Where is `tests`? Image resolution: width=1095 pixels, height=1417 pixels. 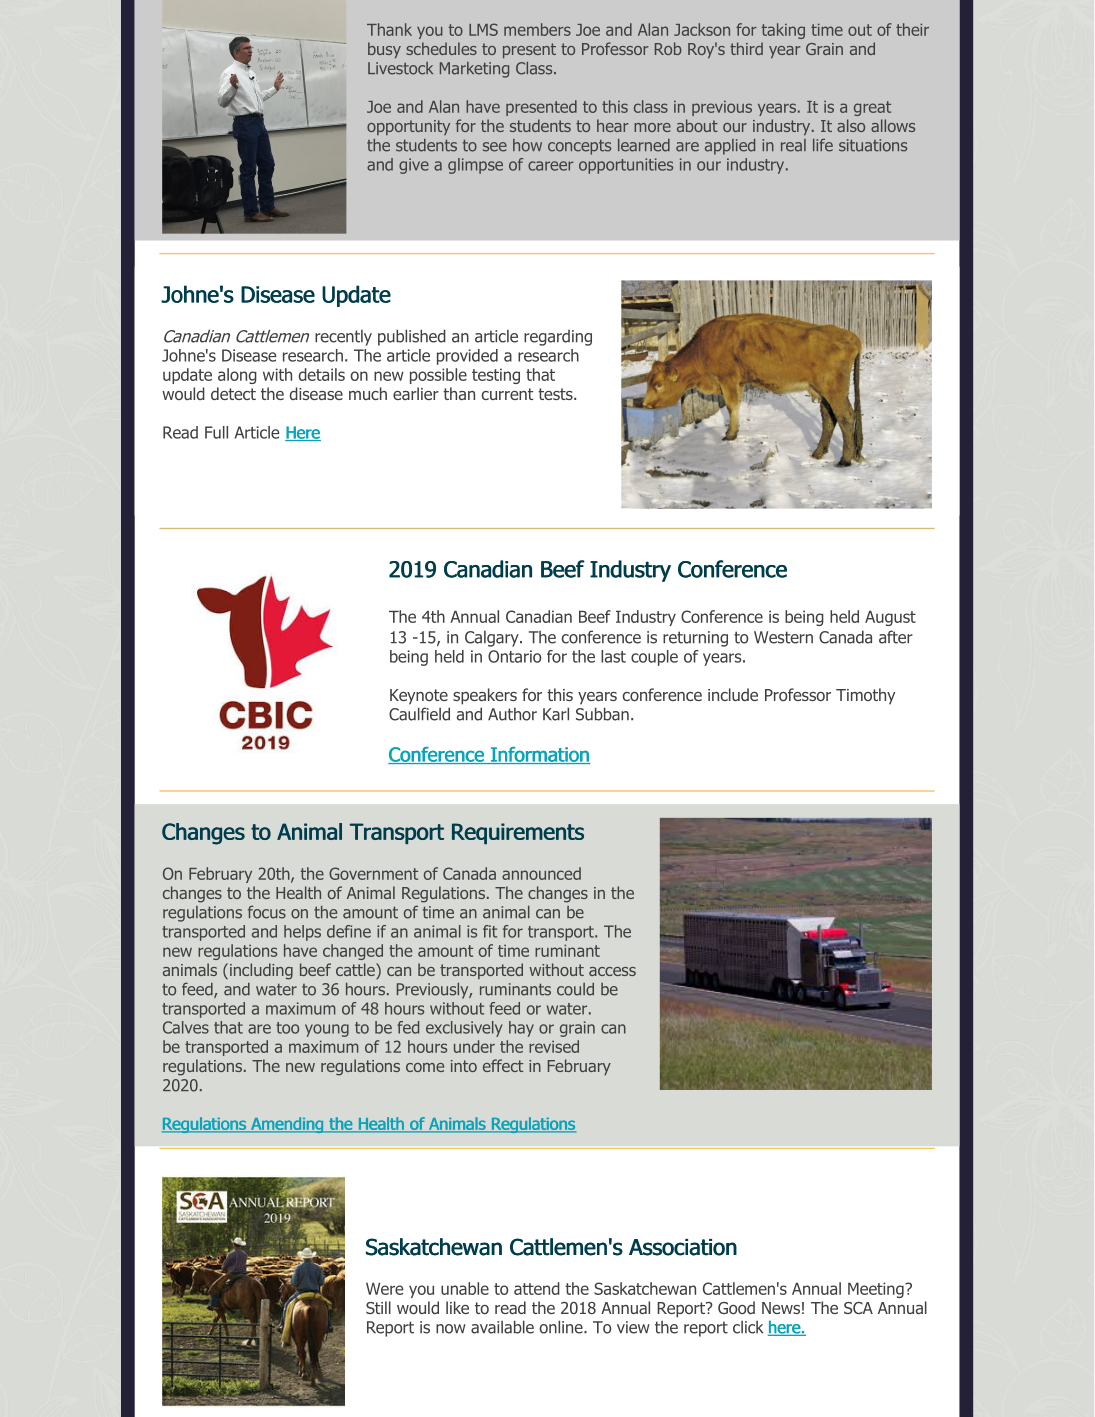
tests is located at coordinates (556, 394).
